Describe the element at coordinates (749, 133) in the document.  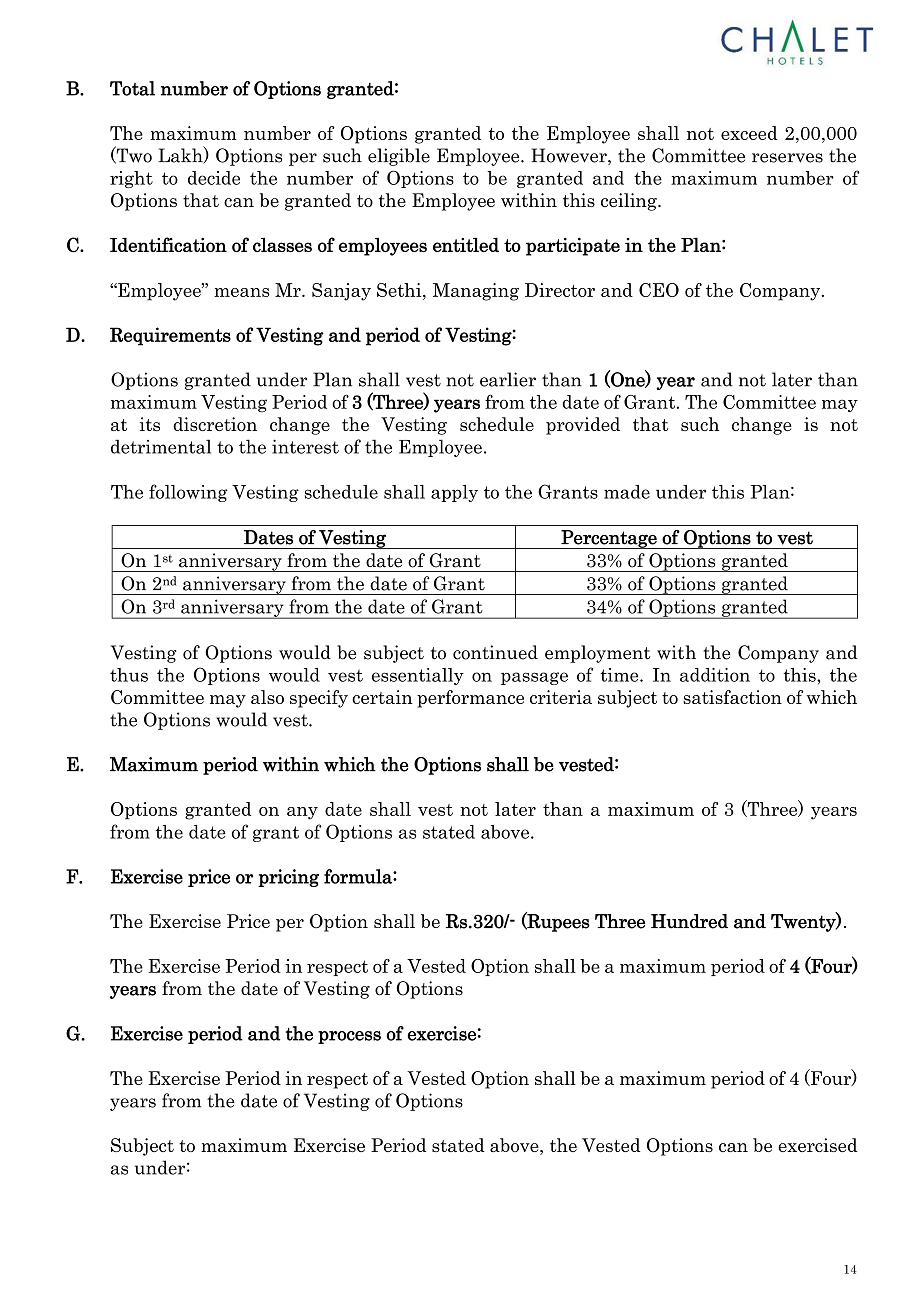
I see `exceed` at that location.
